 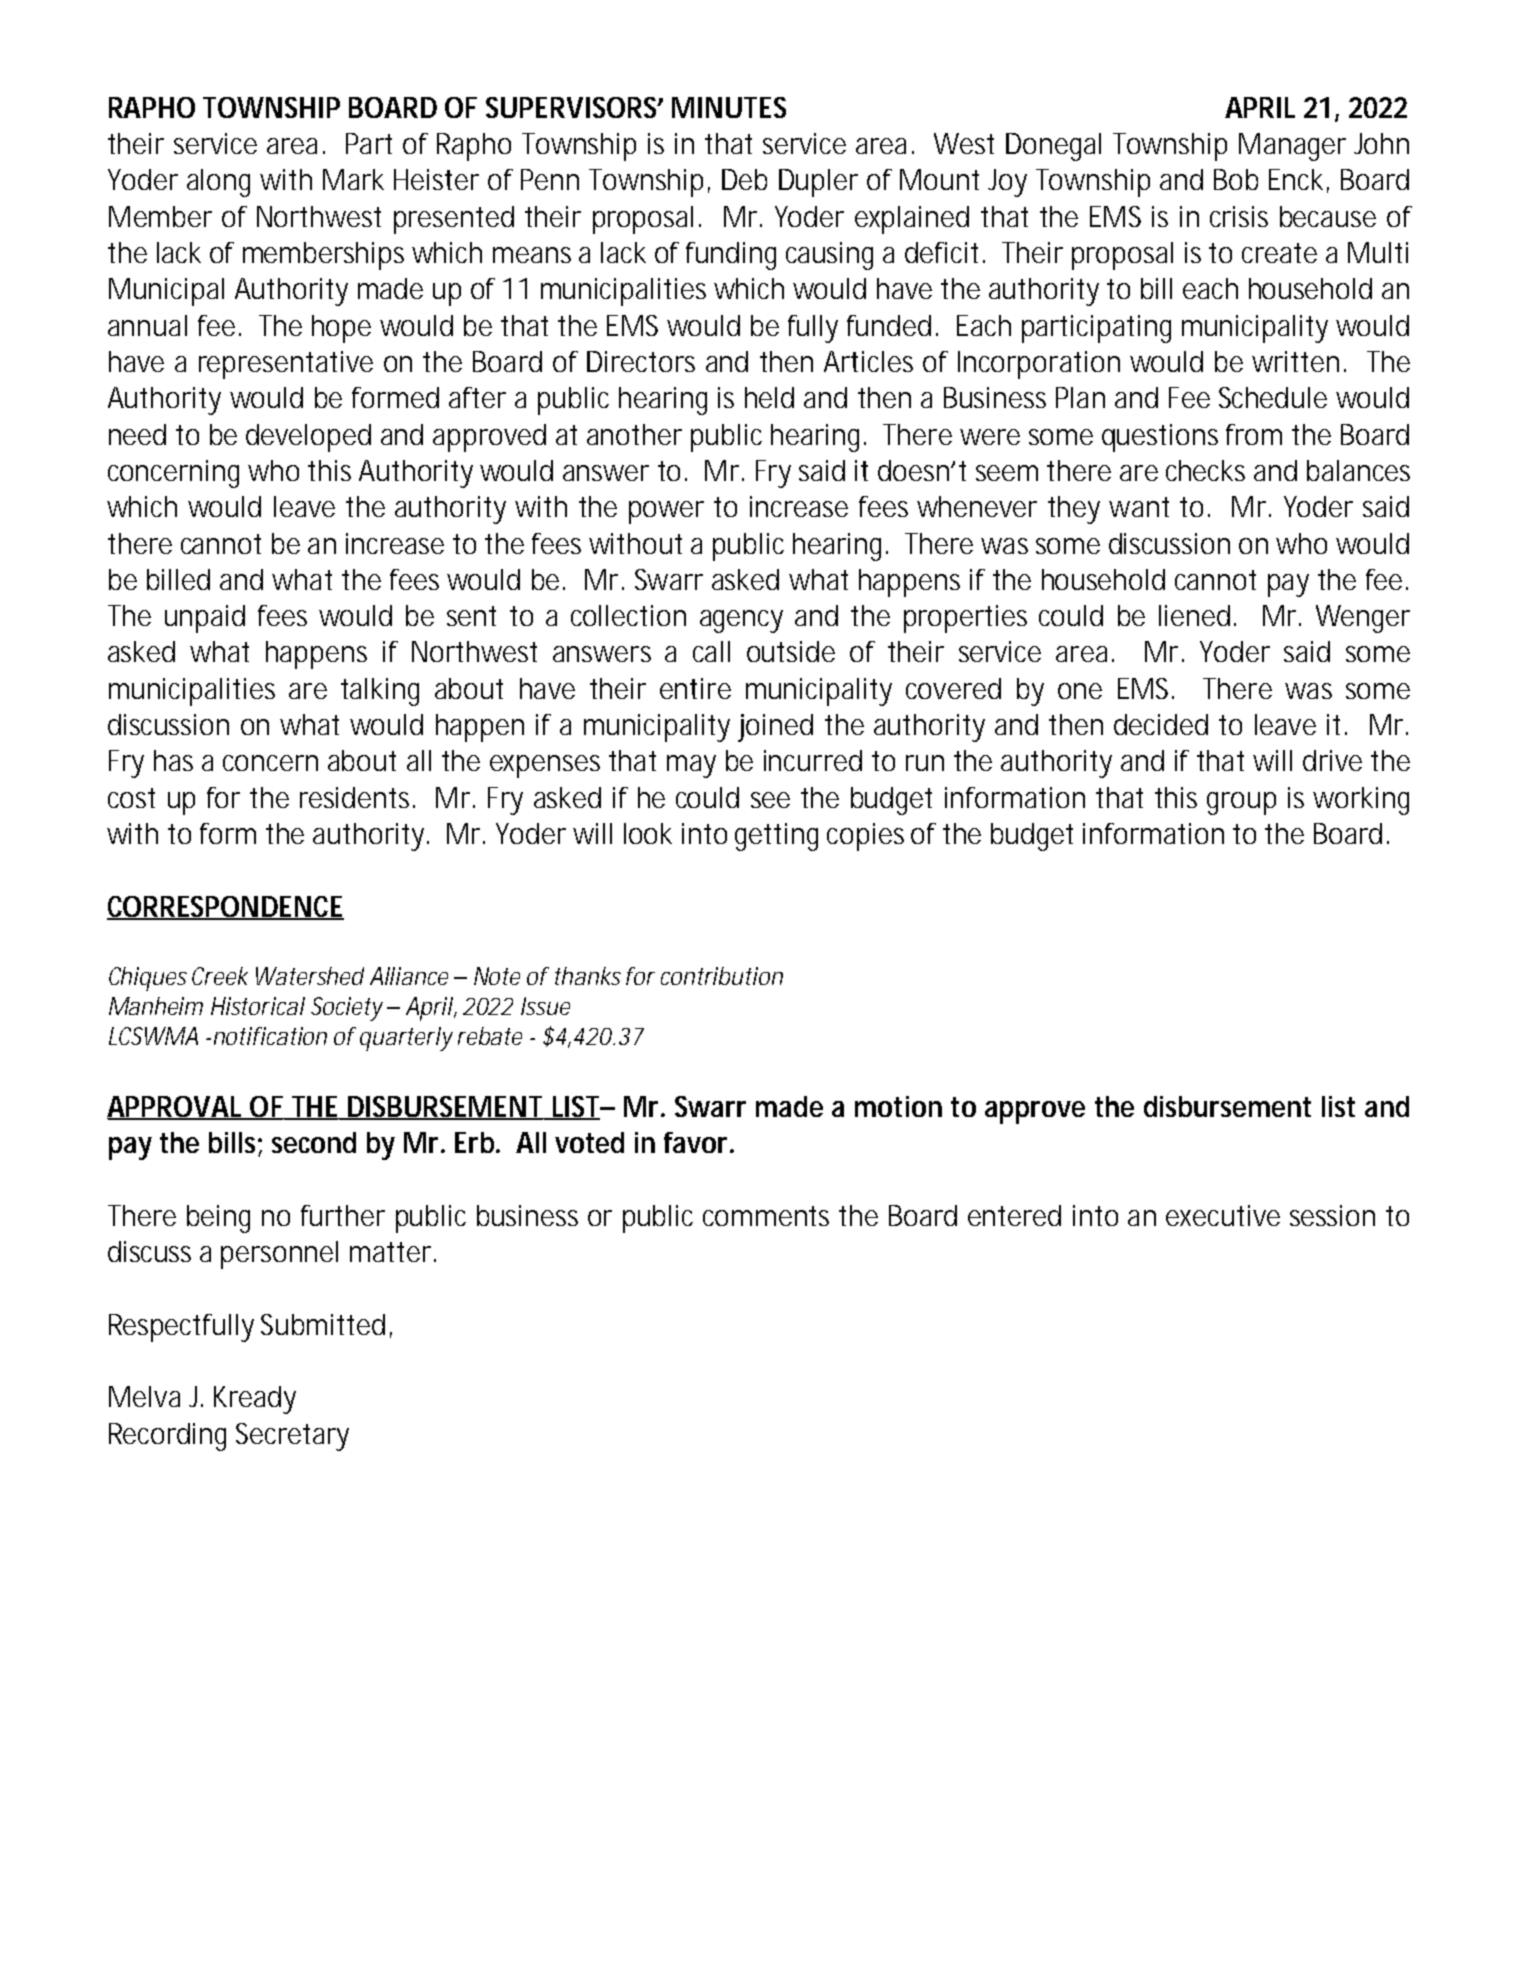 I want to click on Wenger, so click(x=1363, y=619).
